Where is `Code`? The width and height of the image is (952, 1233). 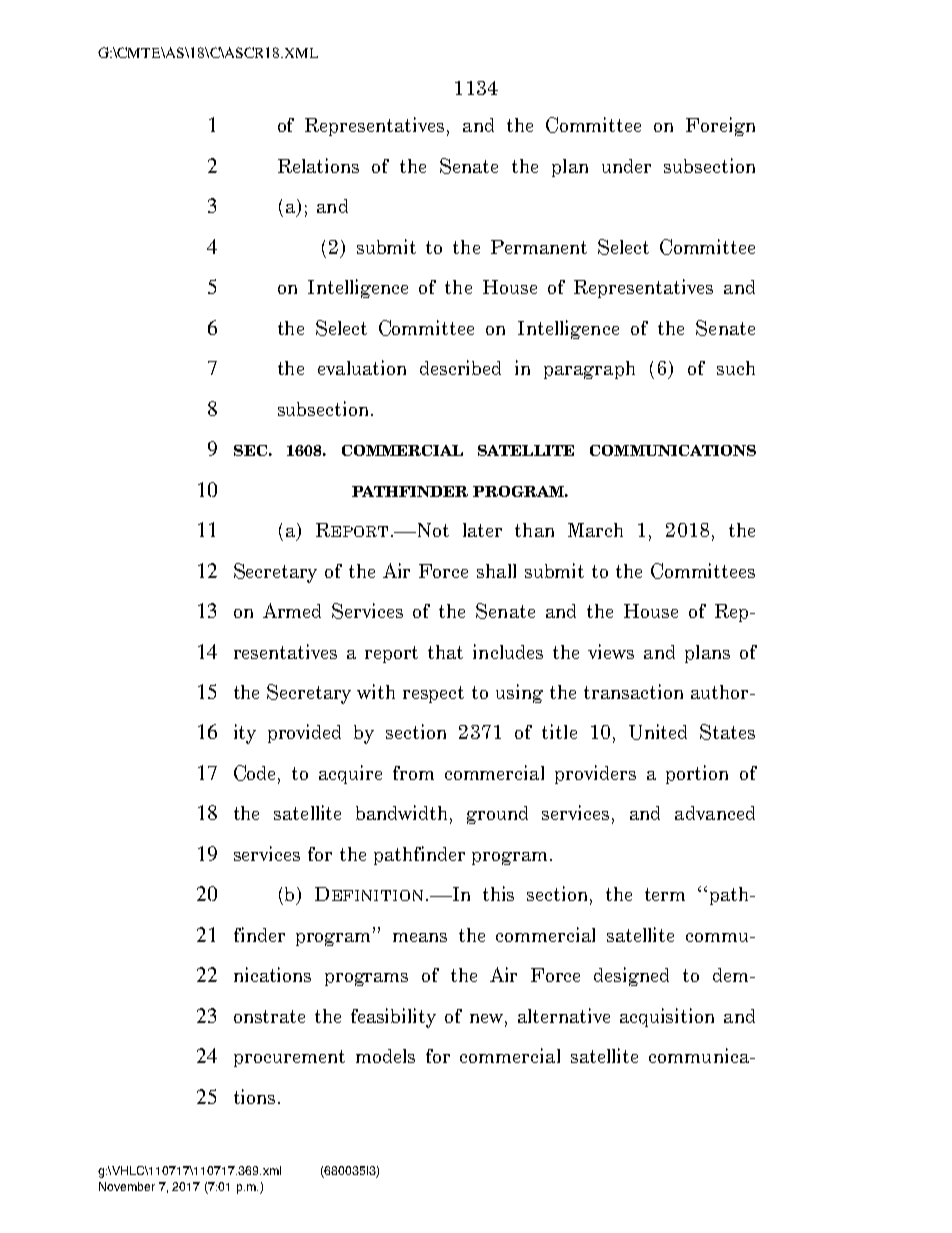 Code is located at coordinates (256, 774).
